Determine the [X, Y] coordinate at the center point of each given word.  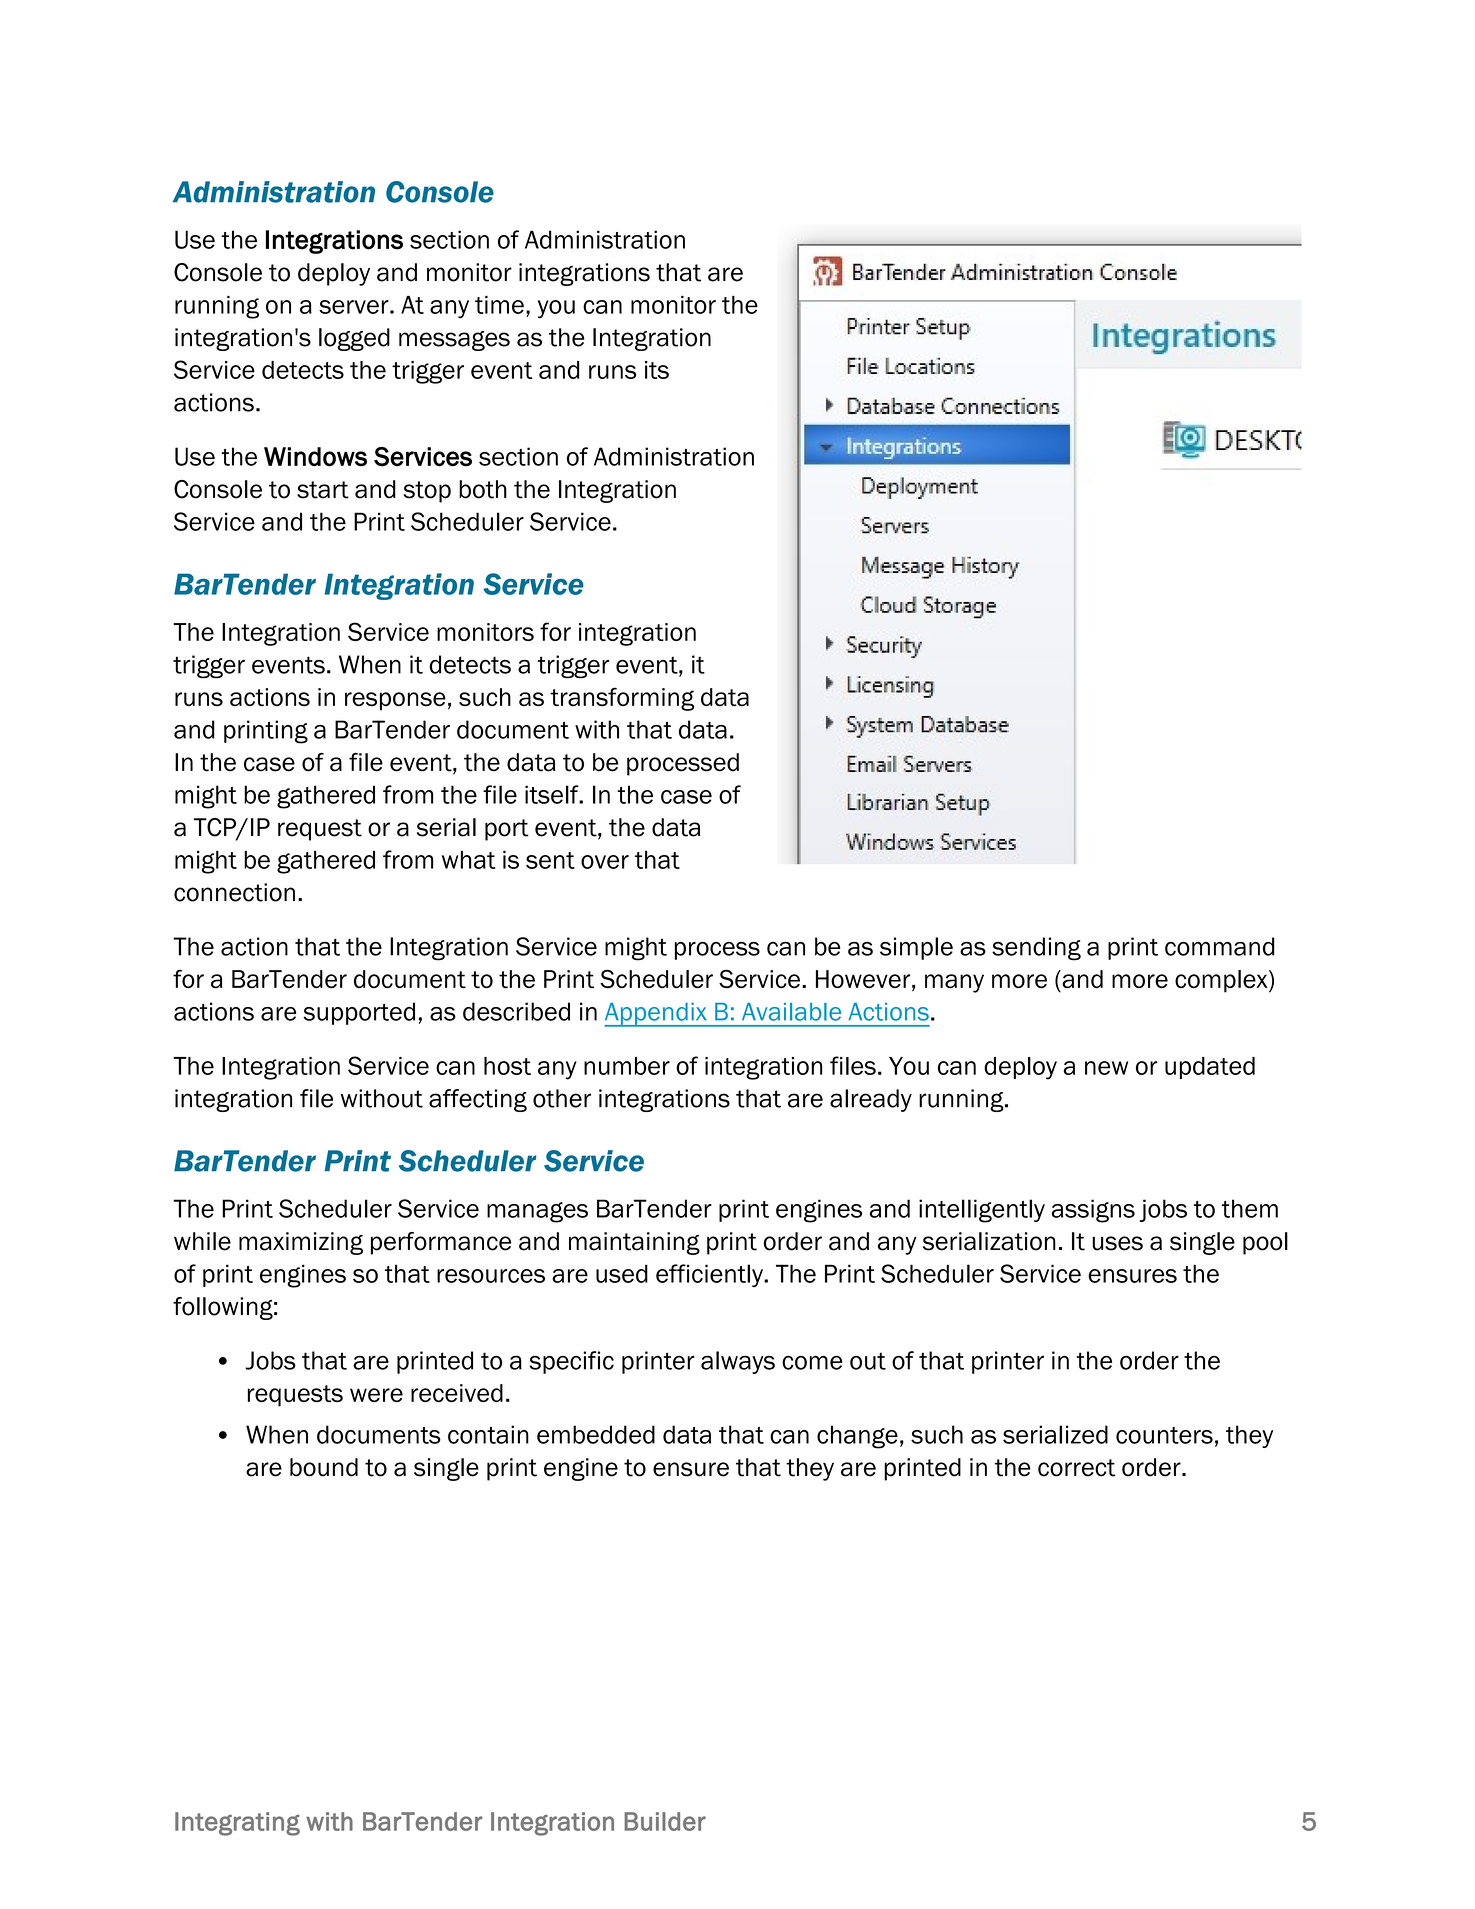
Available [791, 1012]
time [499, 305]
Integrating [237, 1824]
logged [354, 339]
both [483, 489]
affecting [478, 1100]
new [1106, 1068]
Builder [665, 1821]
